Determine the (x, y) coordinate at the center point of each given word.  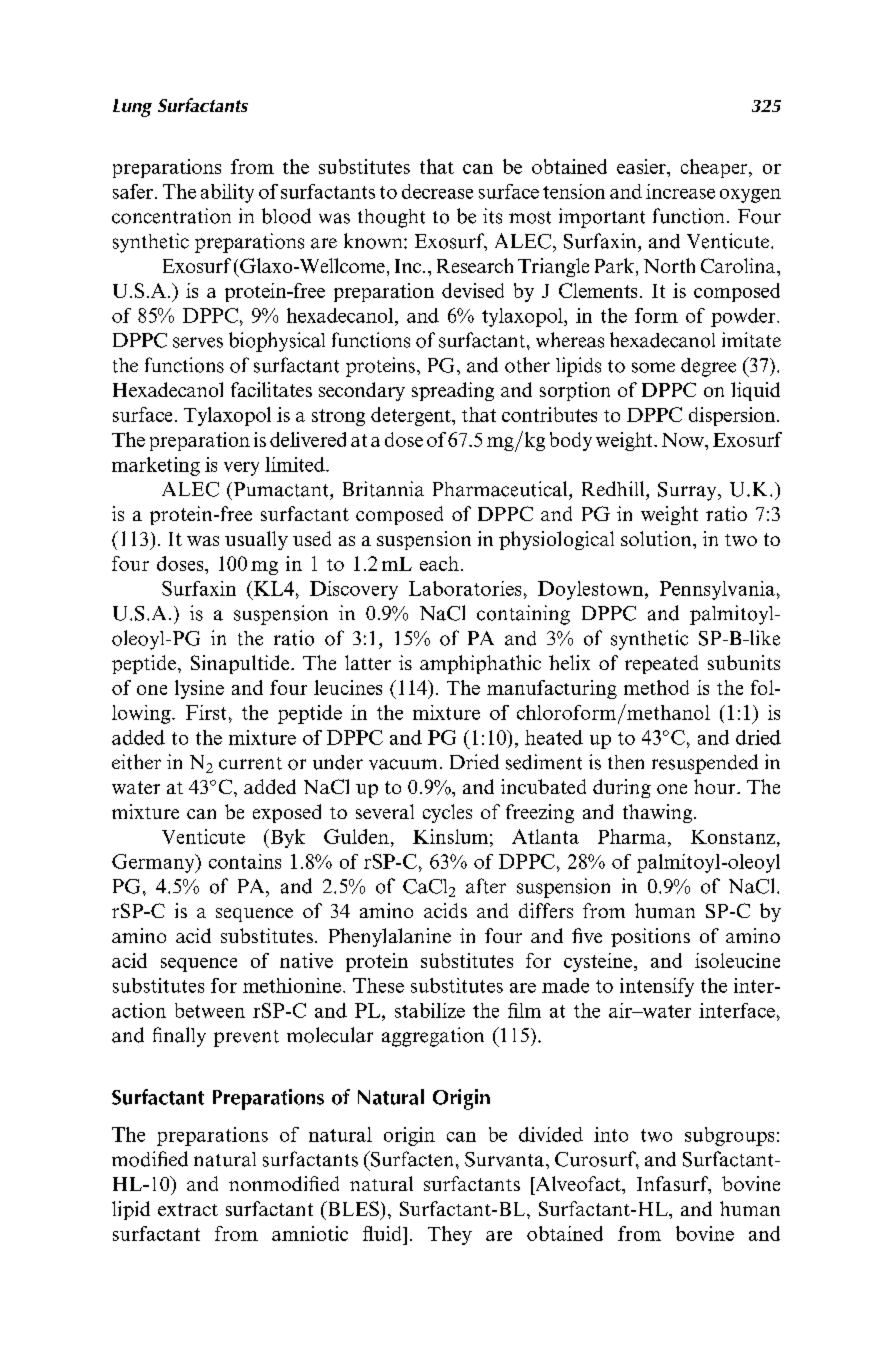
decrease (437, 191)
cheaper (715, 168)
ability (227, 193)
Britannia (383, 489)
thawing (659, 813)
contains (245, 861)
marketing (156, 466)
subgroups (729, 1136)
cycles (447, 813)
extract (188, 1209)
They (450, 1235)
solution (657, 538)
